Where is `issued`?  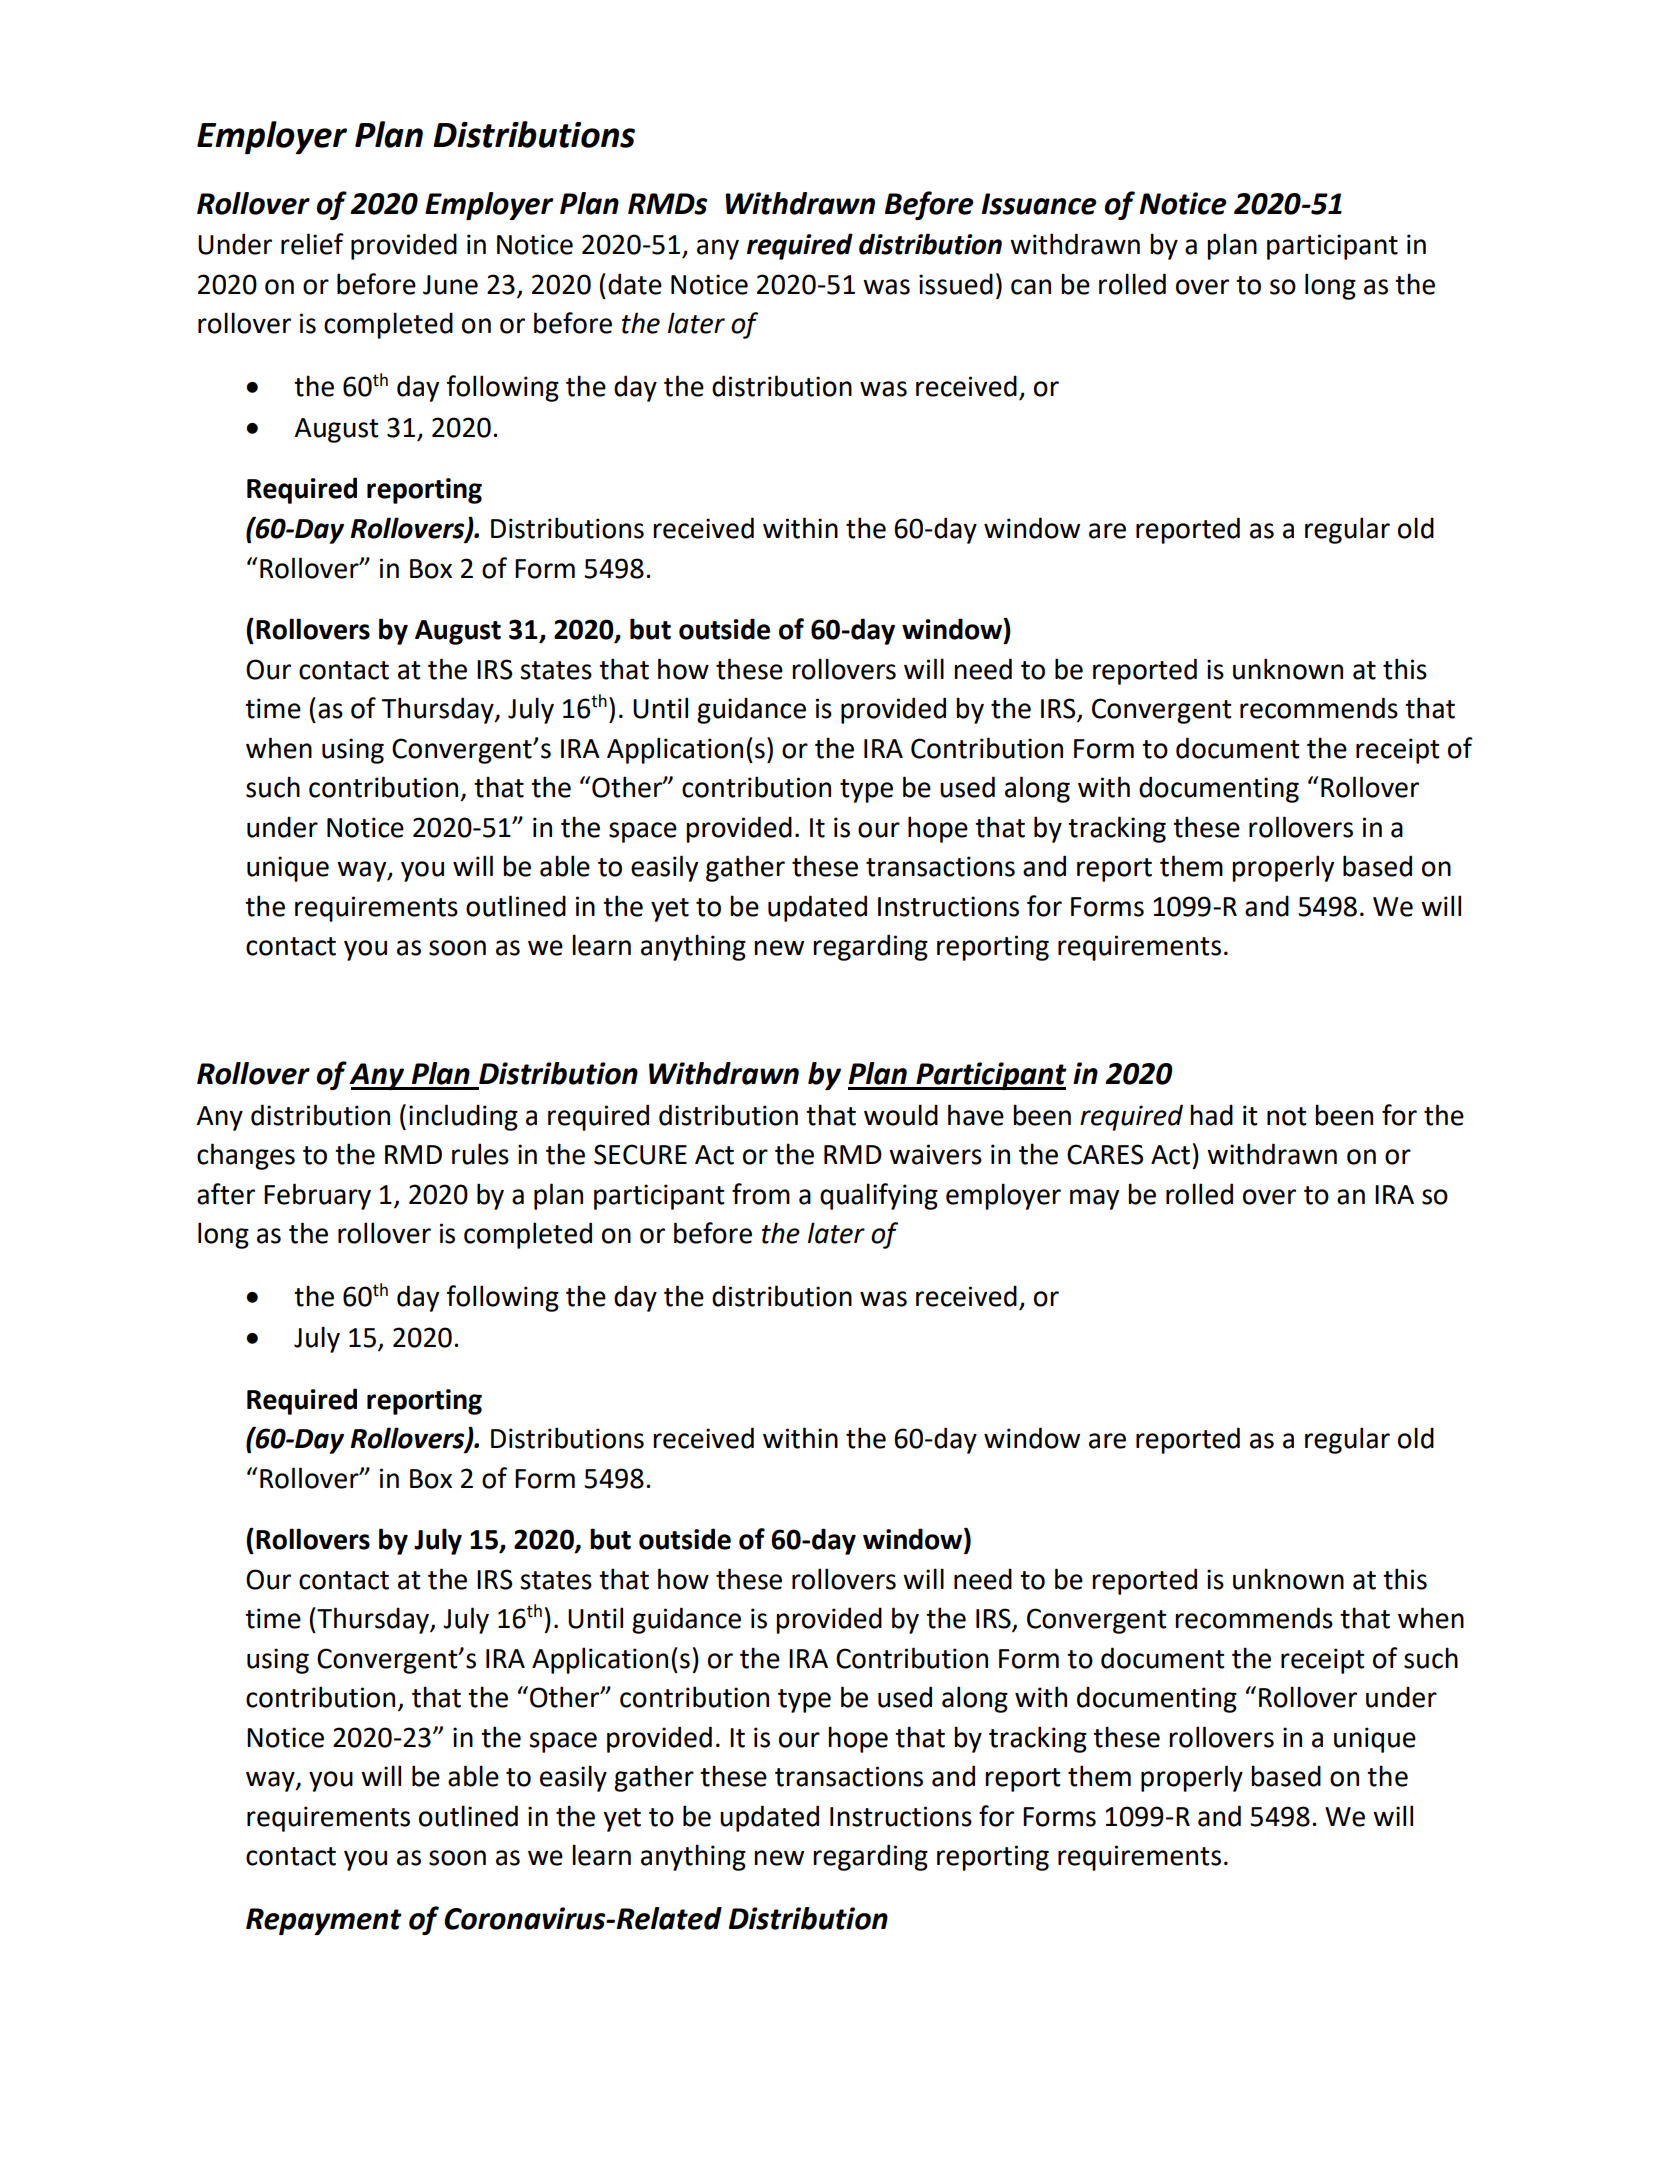
issued is located at coordinates (956, 284).
